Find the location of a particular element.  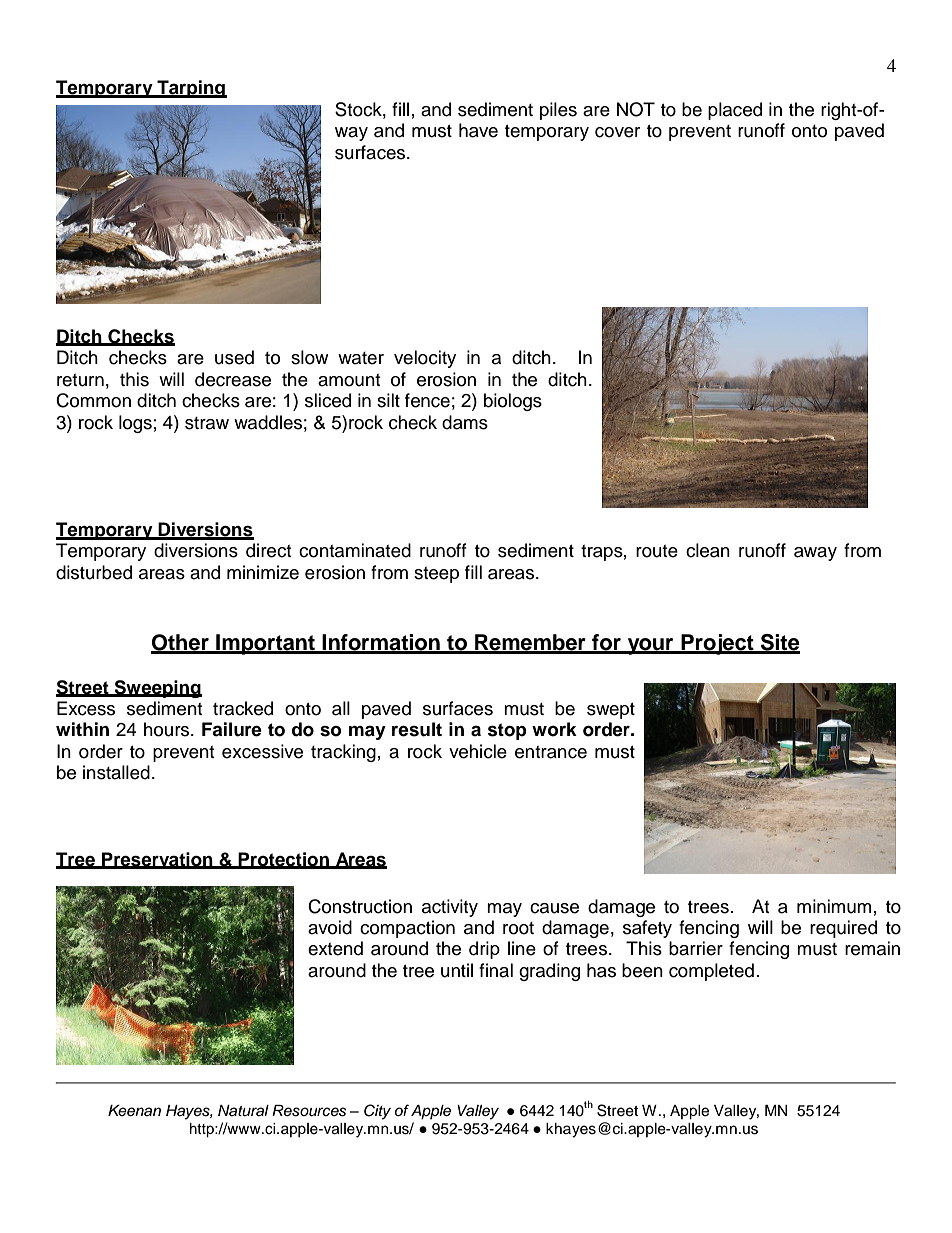

installed is located at coordinates (116, 772).
